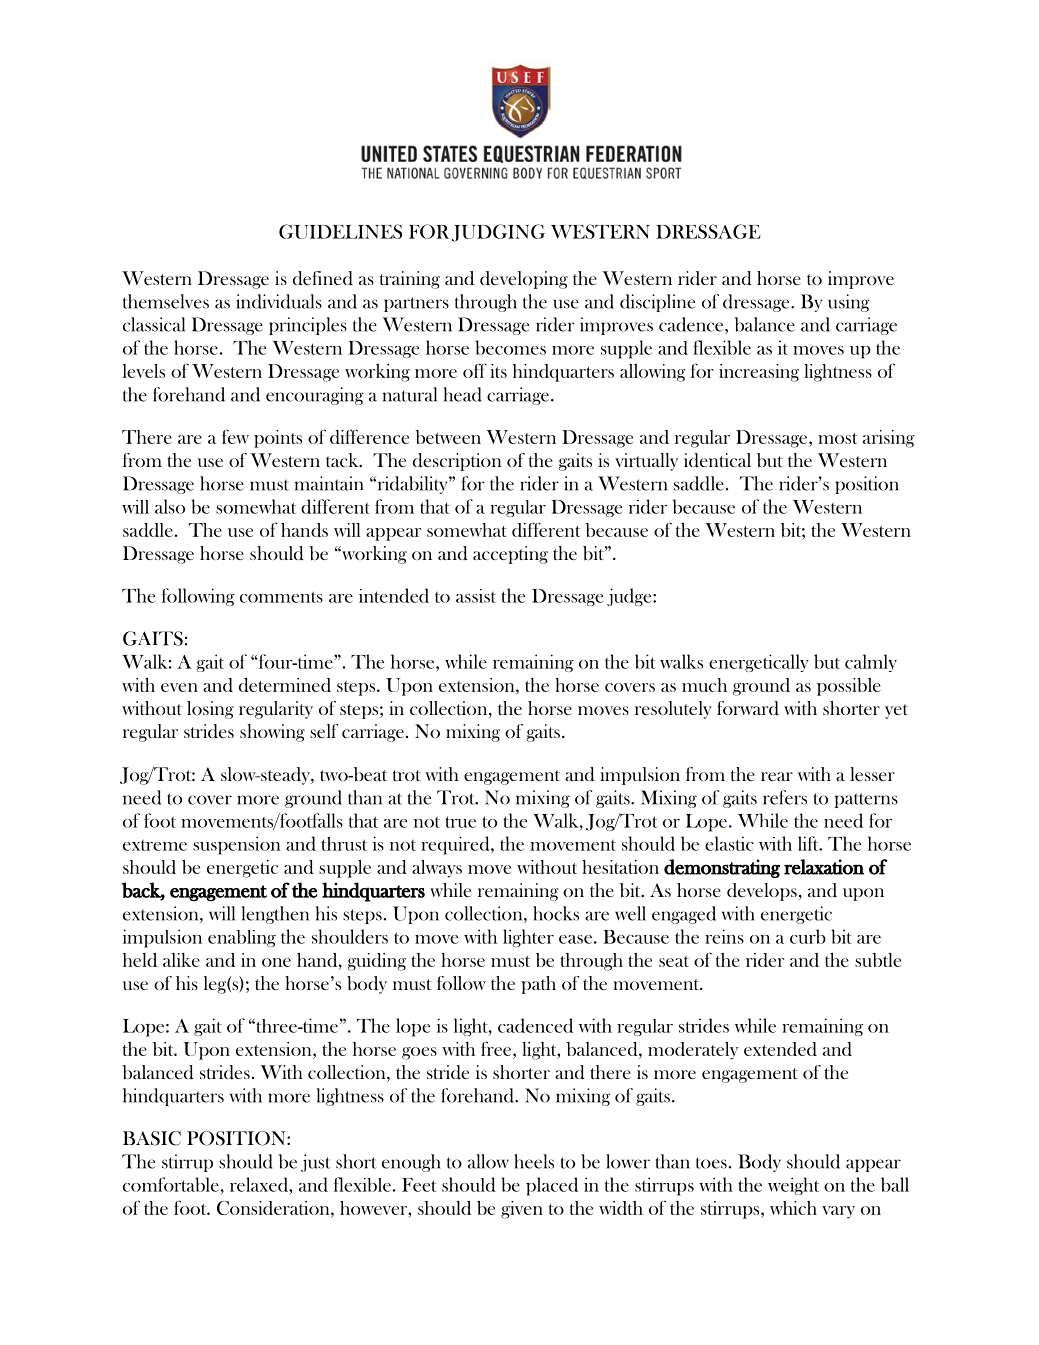 The image size is (1039, 1345). I want to click on placed, so click(552, 1186).
